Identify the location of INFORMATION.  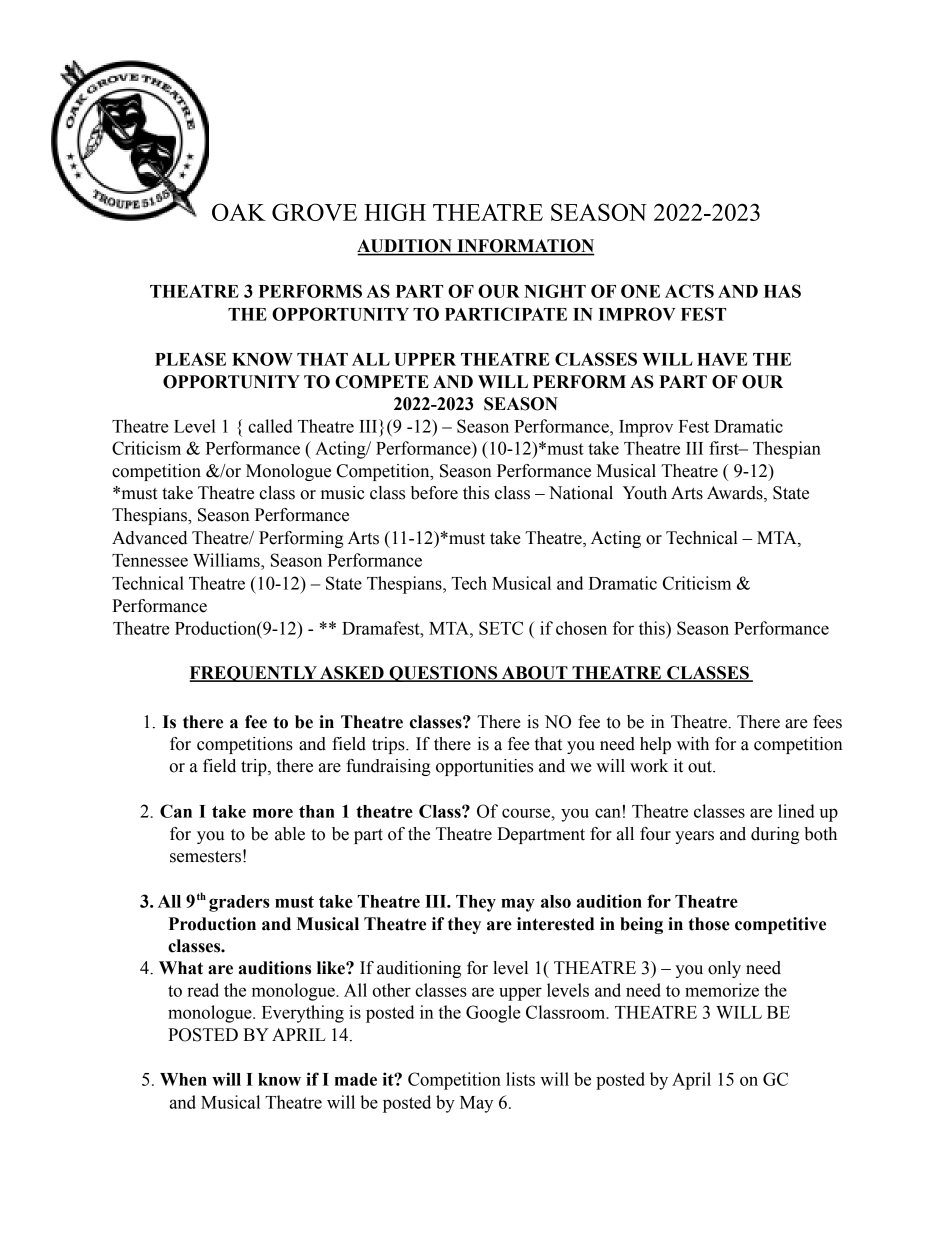
(525, 247).
